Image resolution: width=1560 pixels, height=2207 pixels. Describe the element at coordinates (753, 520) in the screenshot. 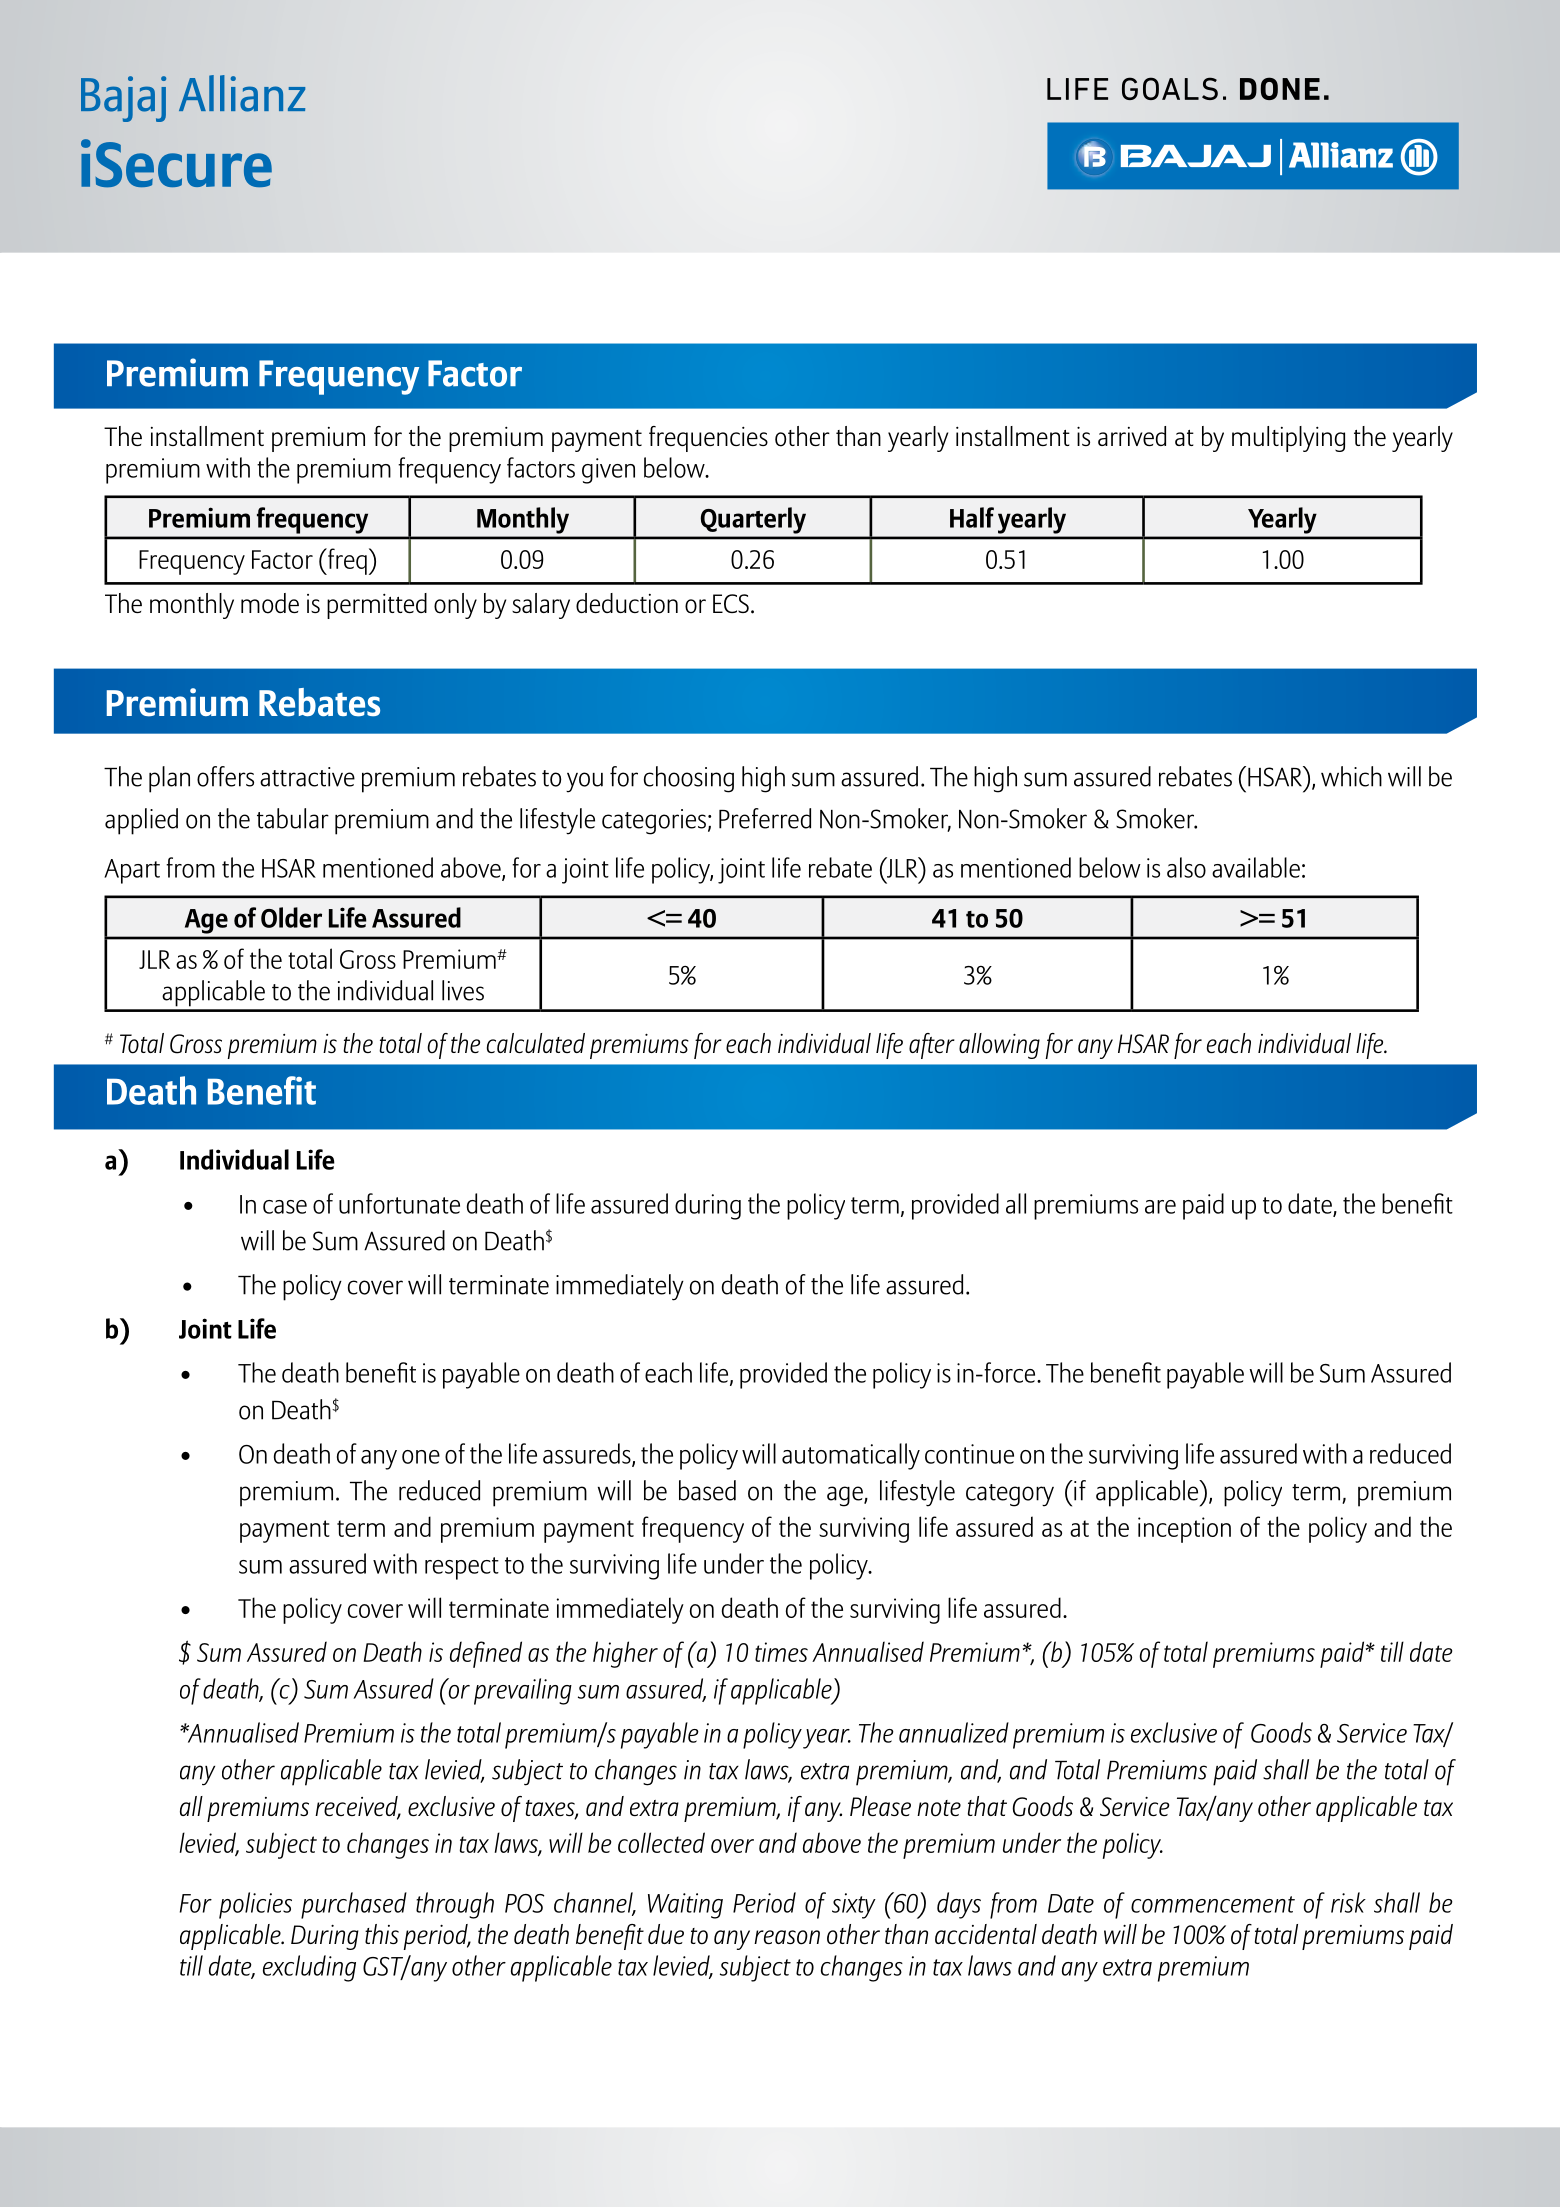

I see `Quarterly` at that location.
